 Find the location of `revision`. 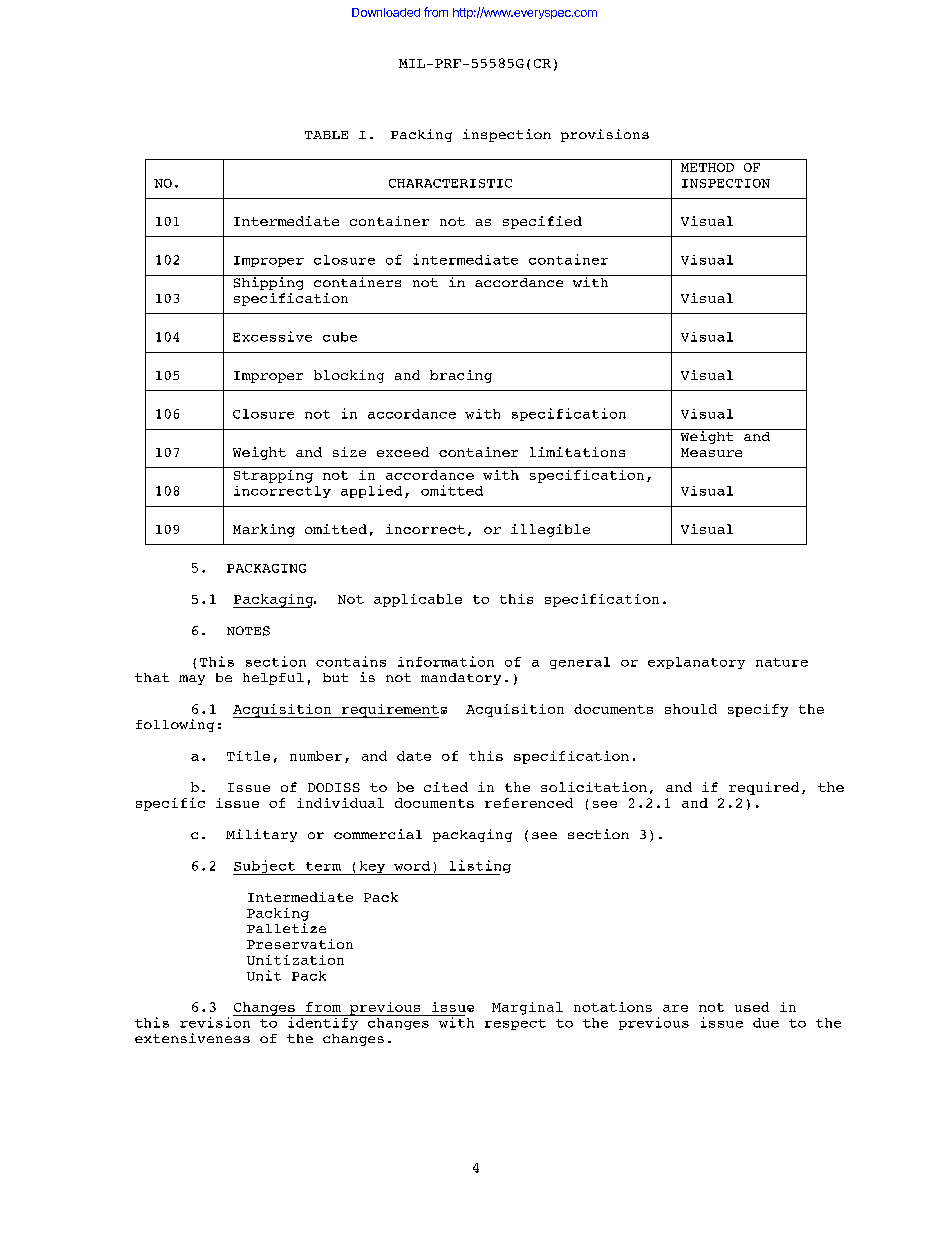

revision is located at coordinates (216, 1021).
